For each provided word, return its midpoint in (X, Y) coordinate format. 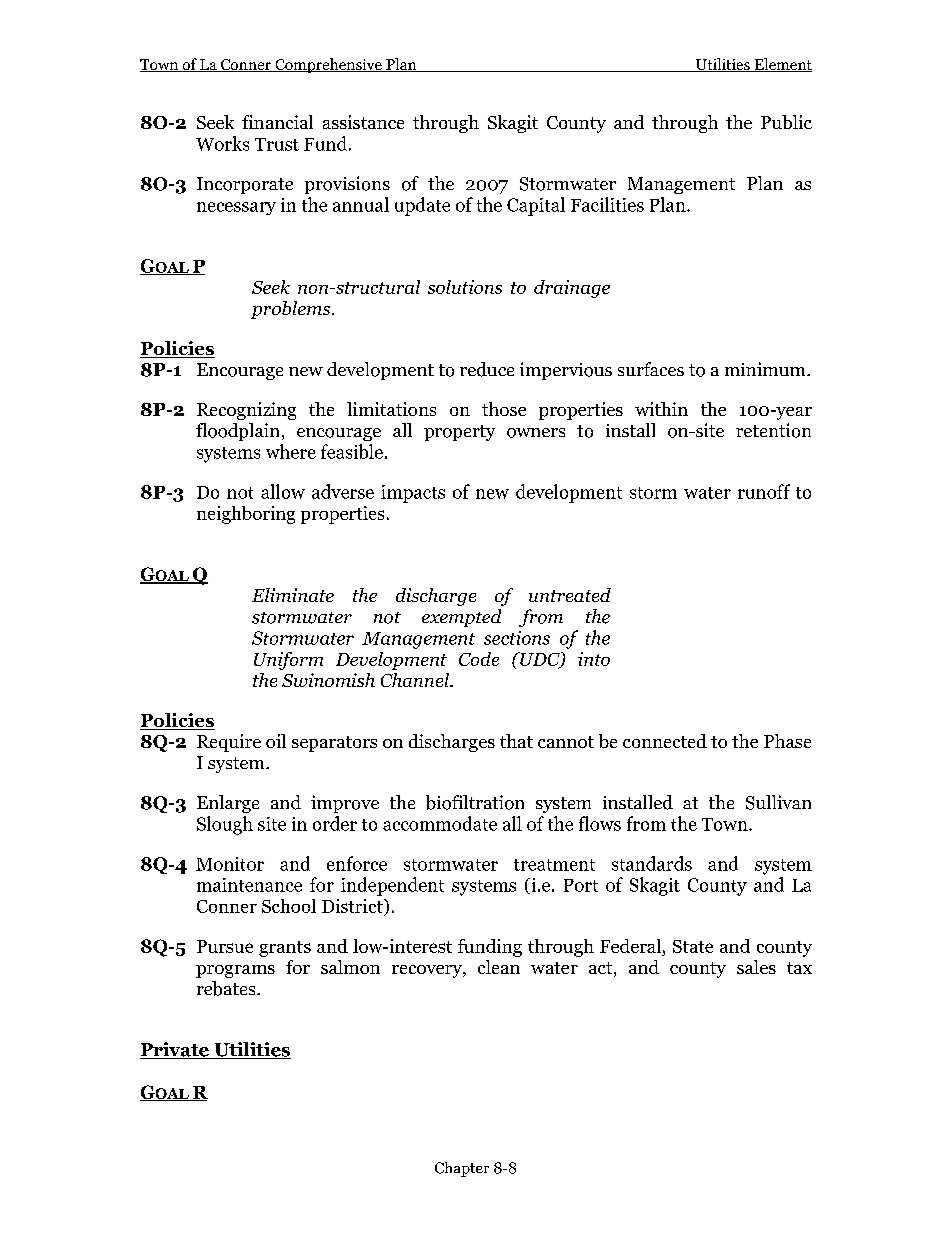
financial (277, 122)
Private (175, 1050)
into (594, 659)
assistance (363, 122)
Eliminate (293, 595)
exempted (461, 618)
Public (786, 122)
